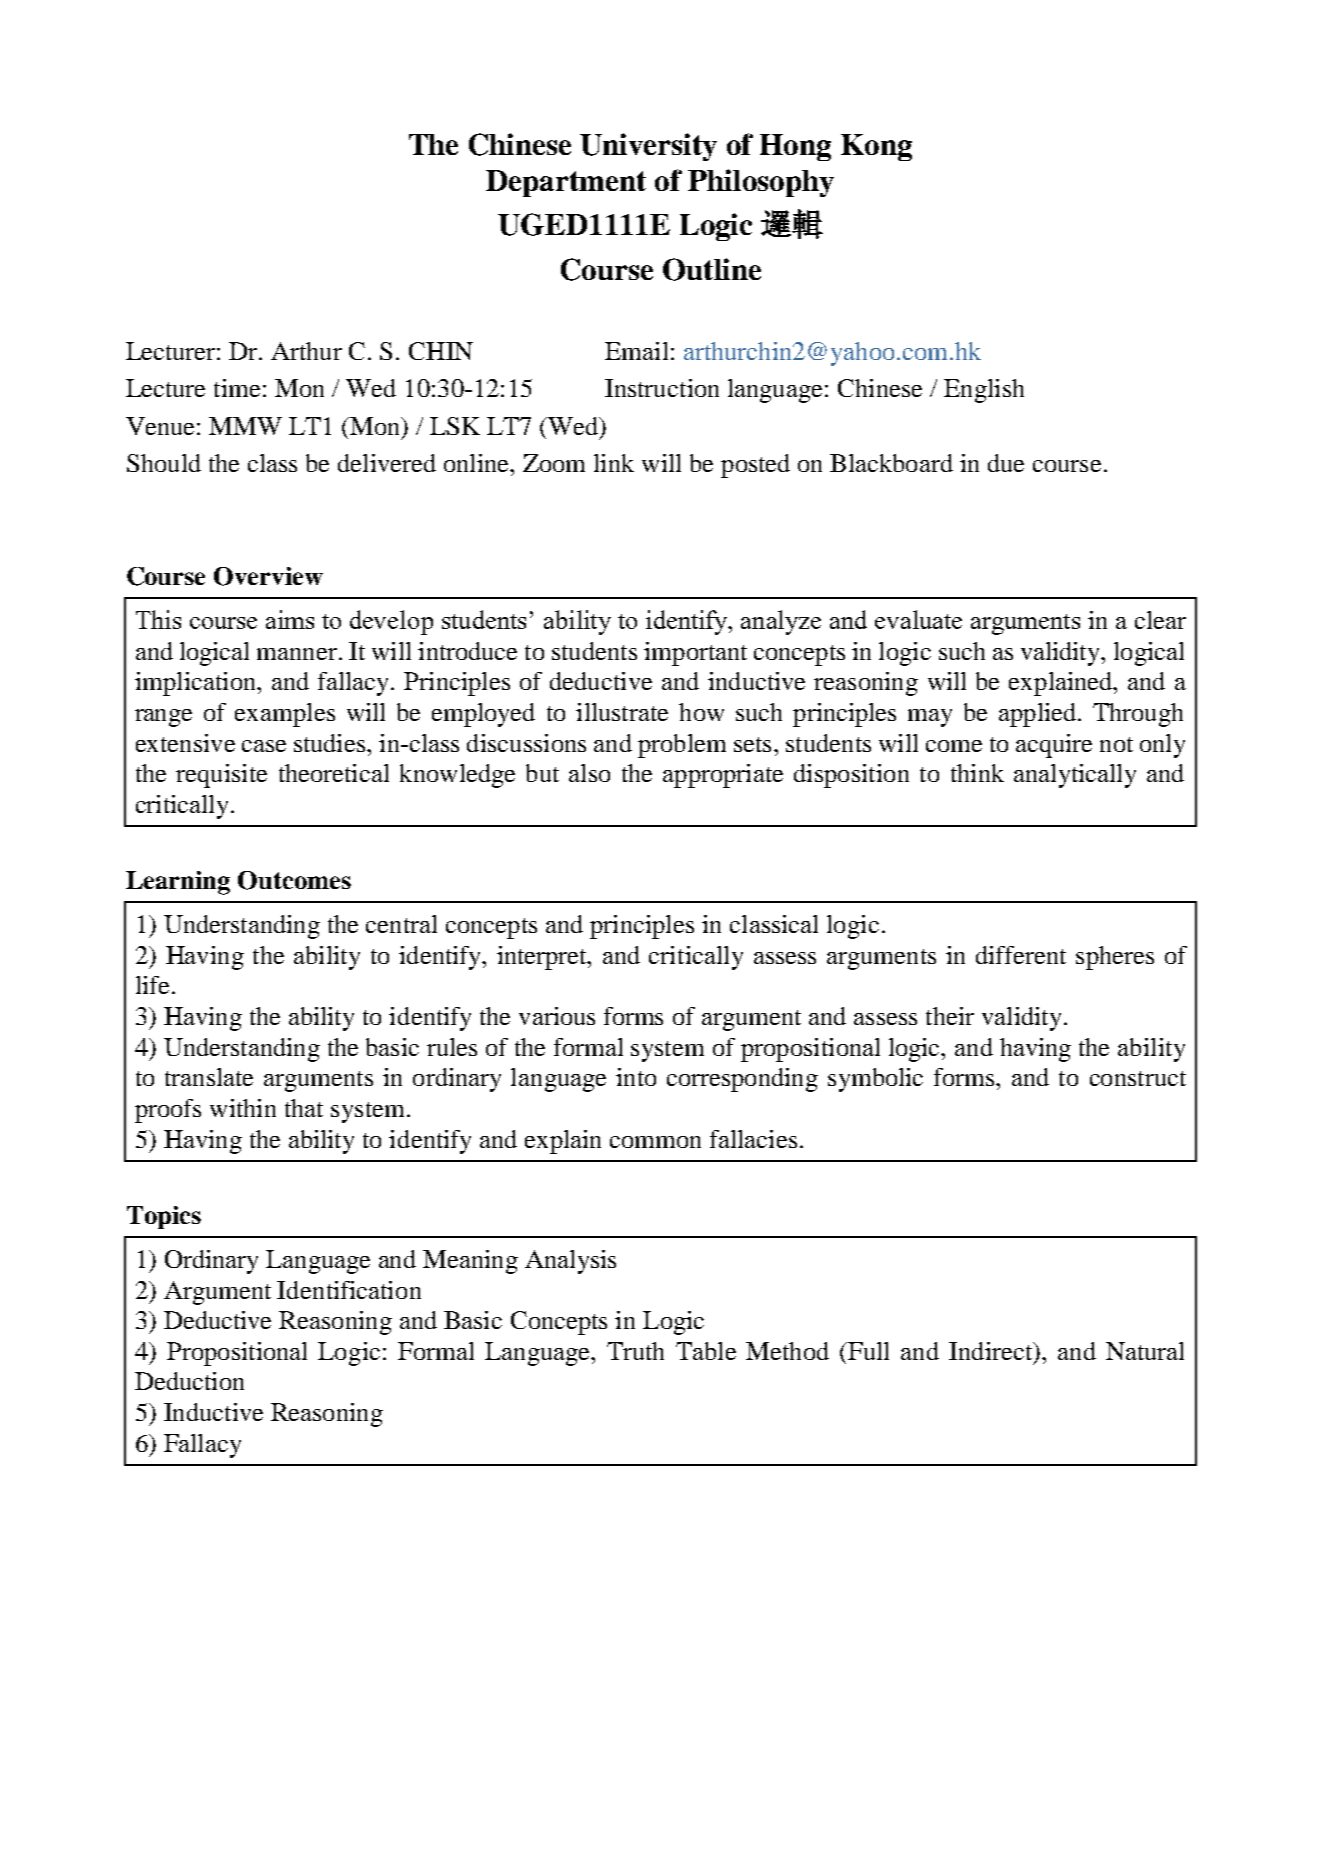 This screenshot has height=1868, width=1321. I want to click on Truth, so click(635, 1351).
